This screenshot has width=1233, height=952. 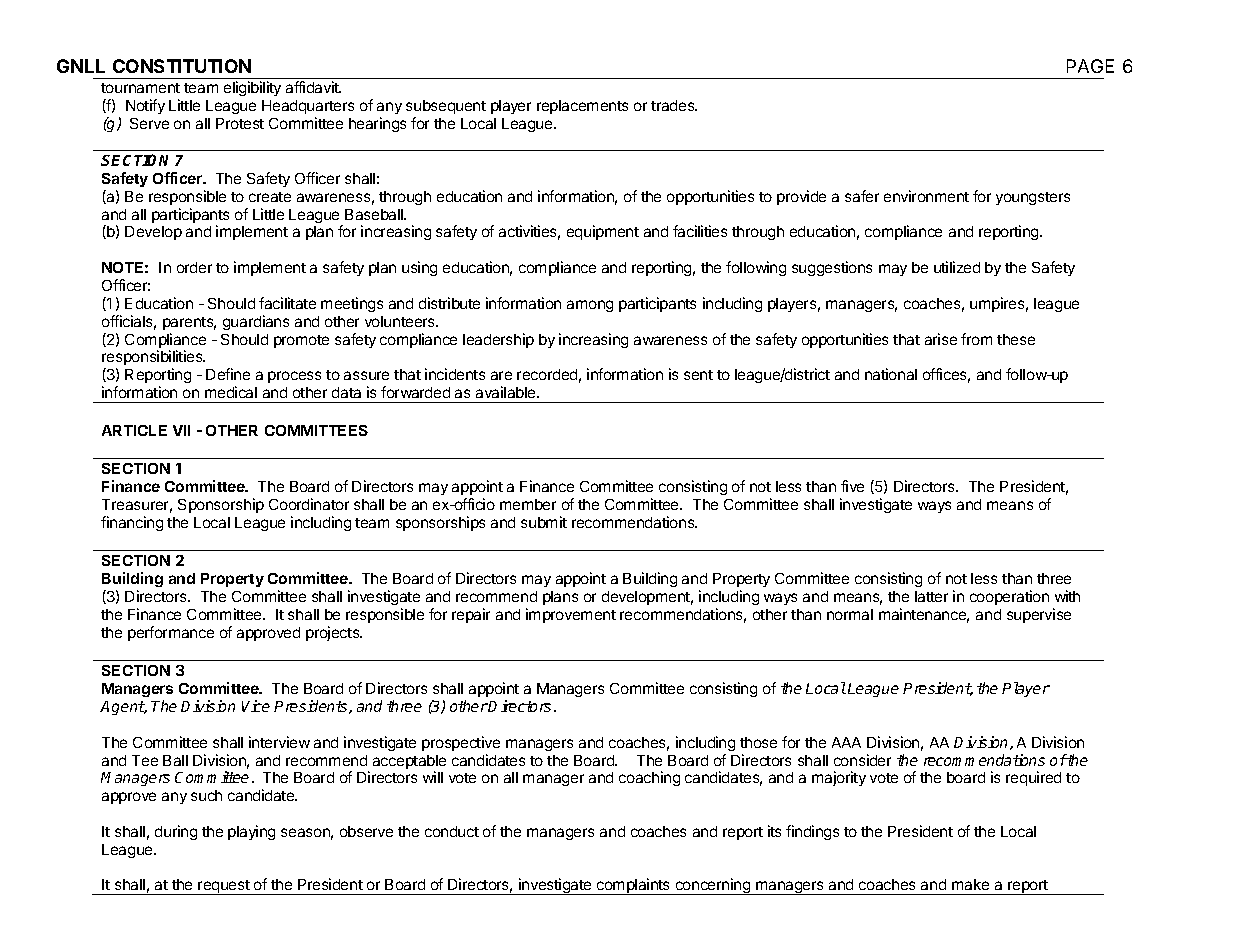 What do you see at coordinates (528, 504) in the screenshot?
I see `member` at bounding box center [528, 504].
